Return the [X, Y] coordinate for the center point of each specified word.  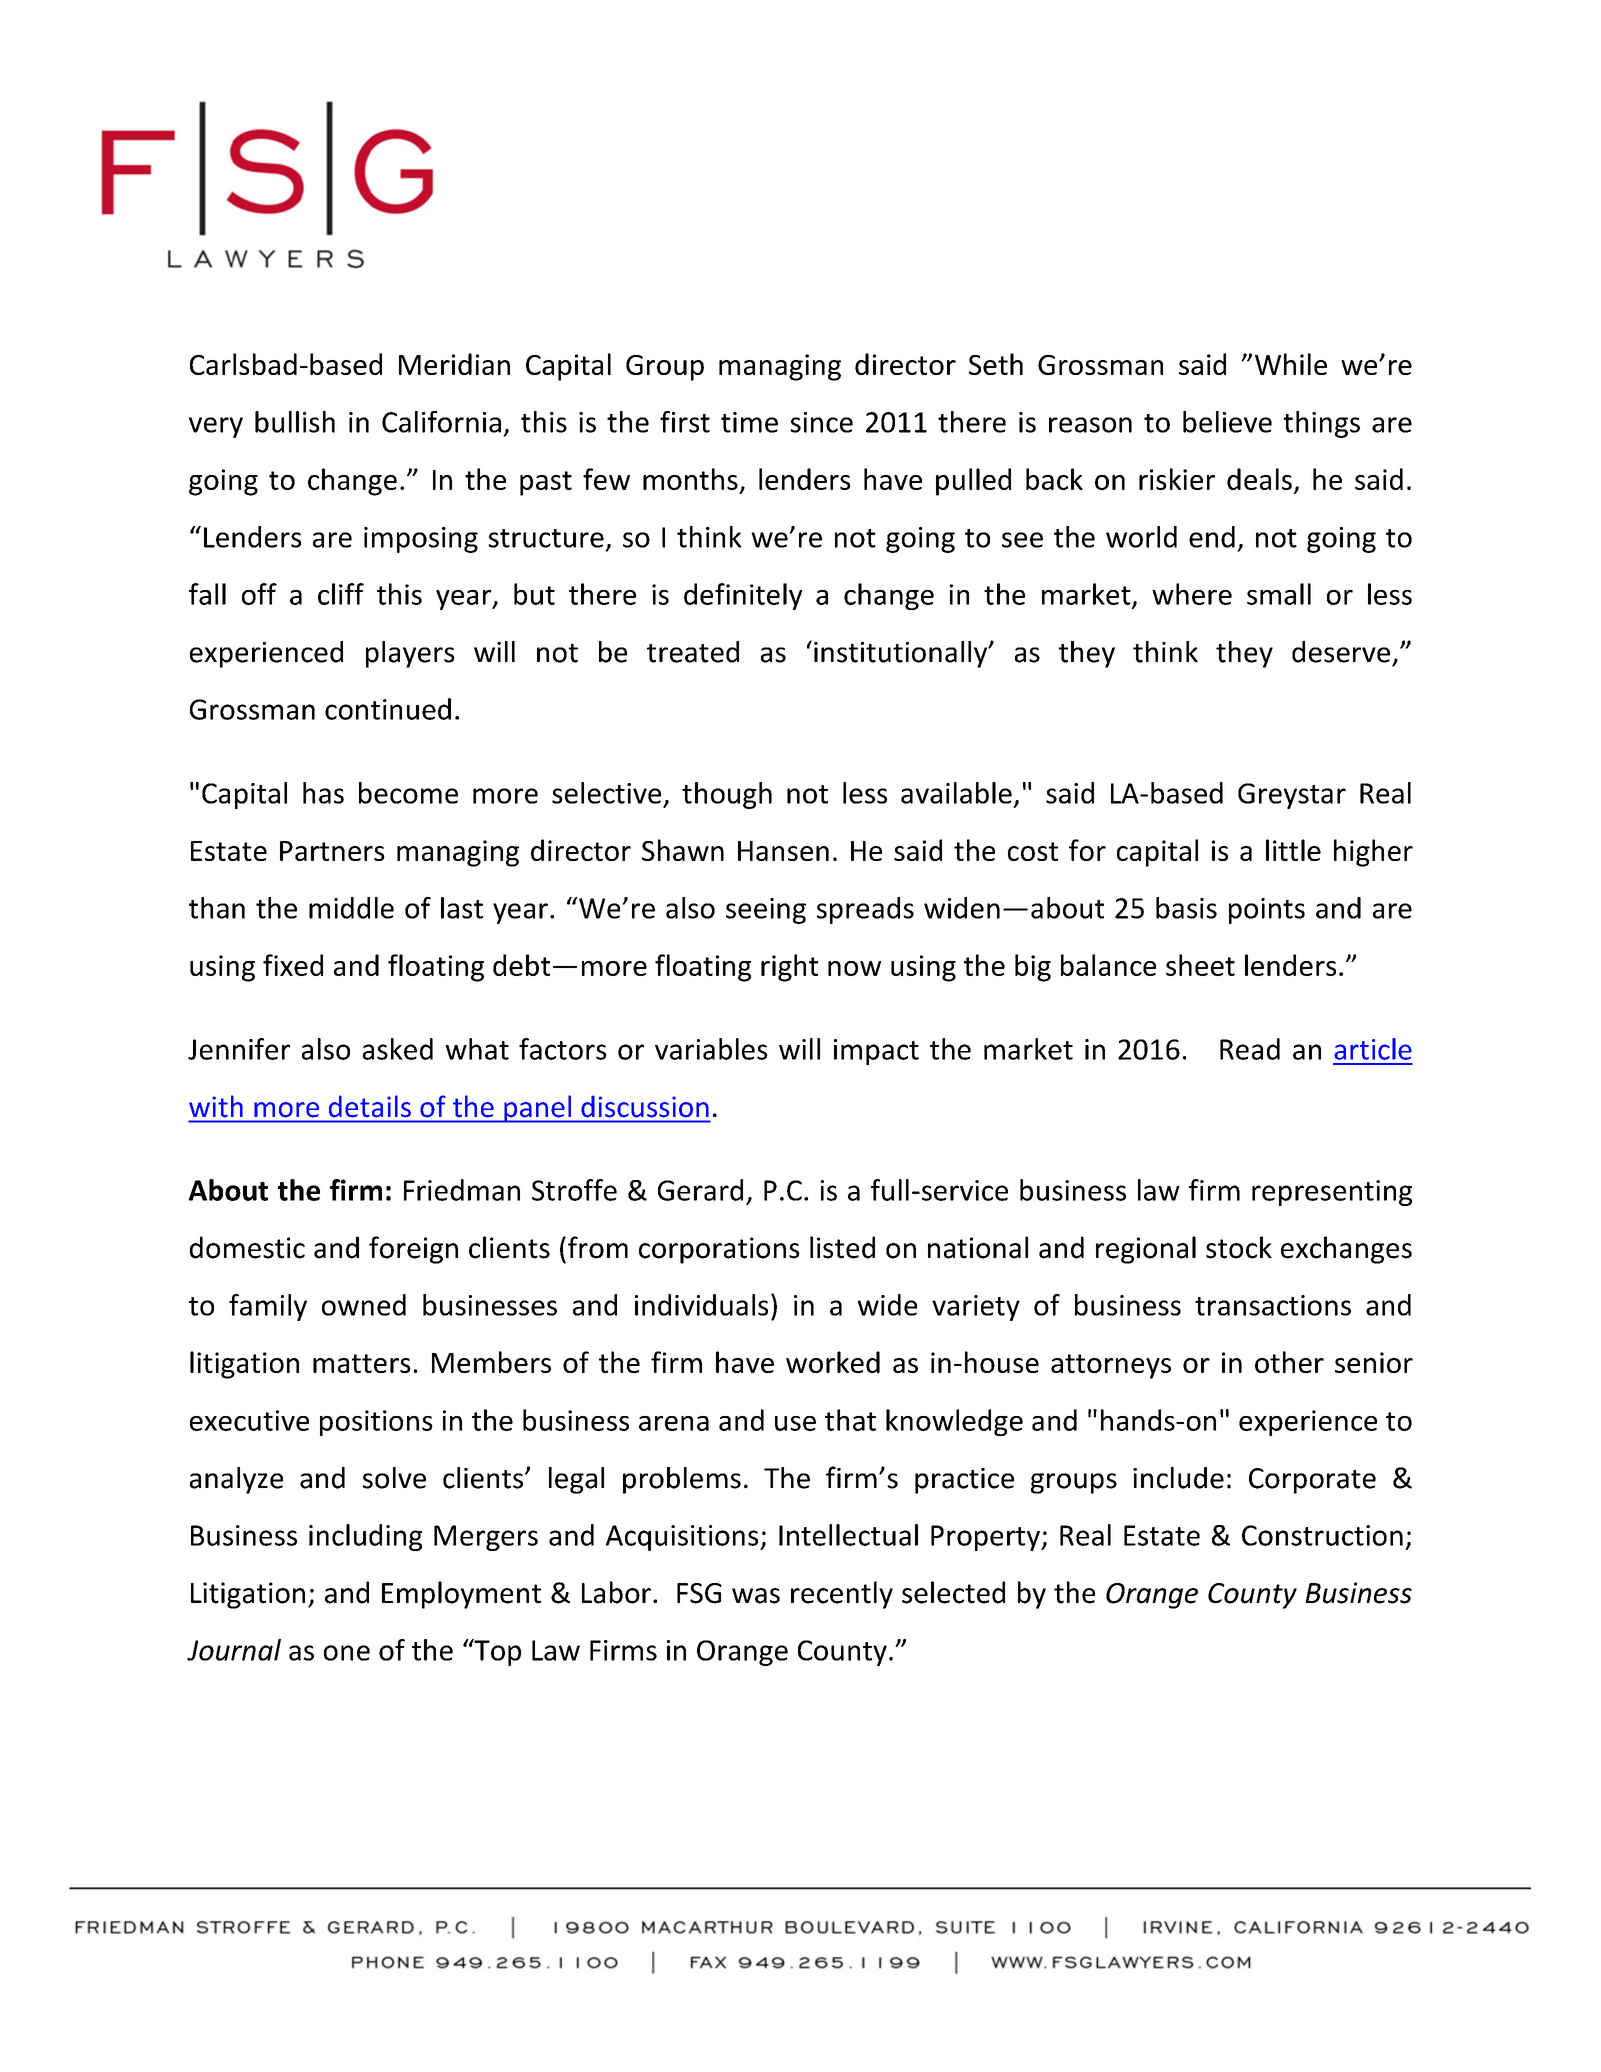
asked [398, 1049]
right [789, 968]
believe [1227, 422]
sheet [1200, 965]
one [347, 1653]
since [821, 422]
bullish [295, 422]
